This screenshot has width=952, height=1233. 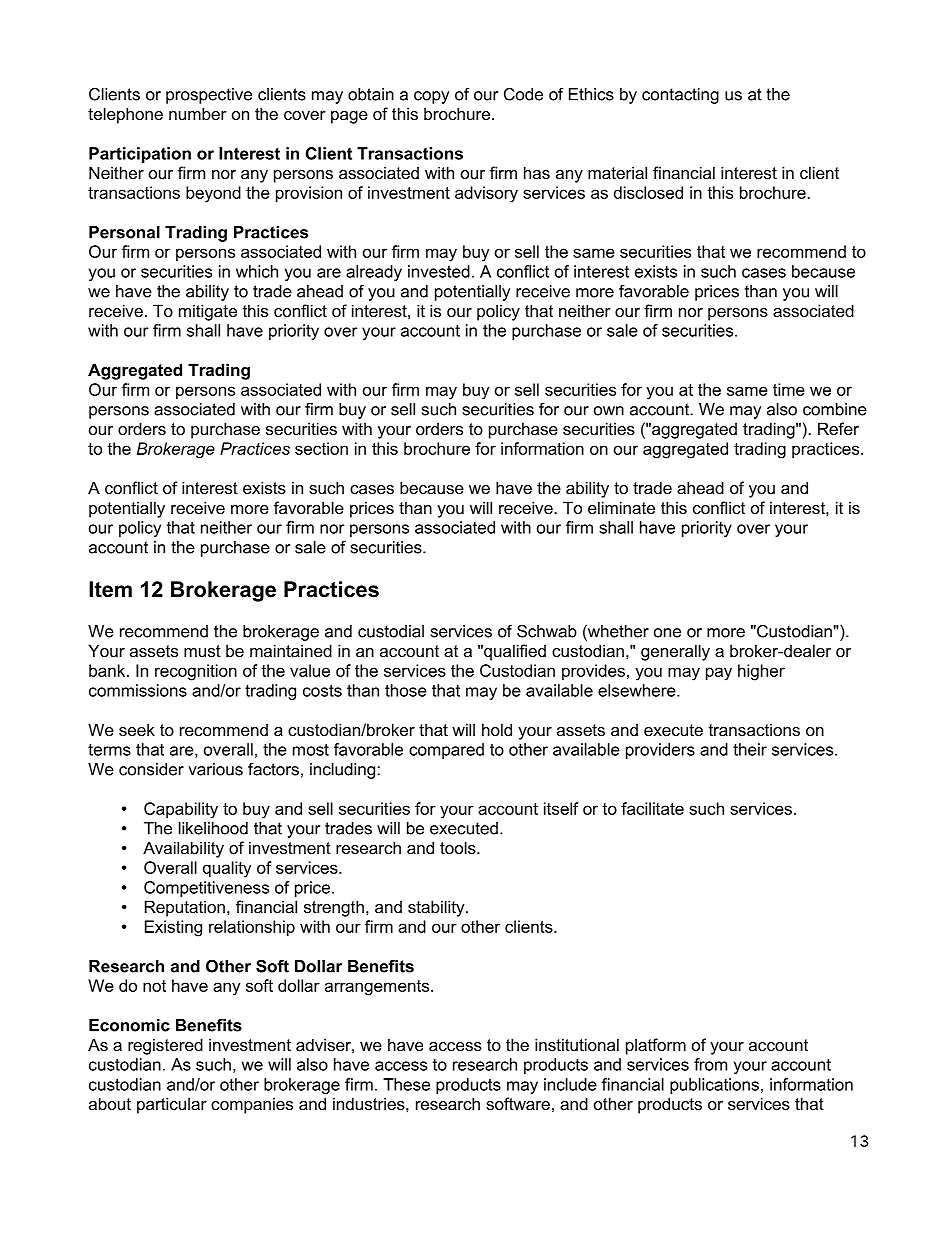 I want to click on compared, so click(x=446, y=751).
